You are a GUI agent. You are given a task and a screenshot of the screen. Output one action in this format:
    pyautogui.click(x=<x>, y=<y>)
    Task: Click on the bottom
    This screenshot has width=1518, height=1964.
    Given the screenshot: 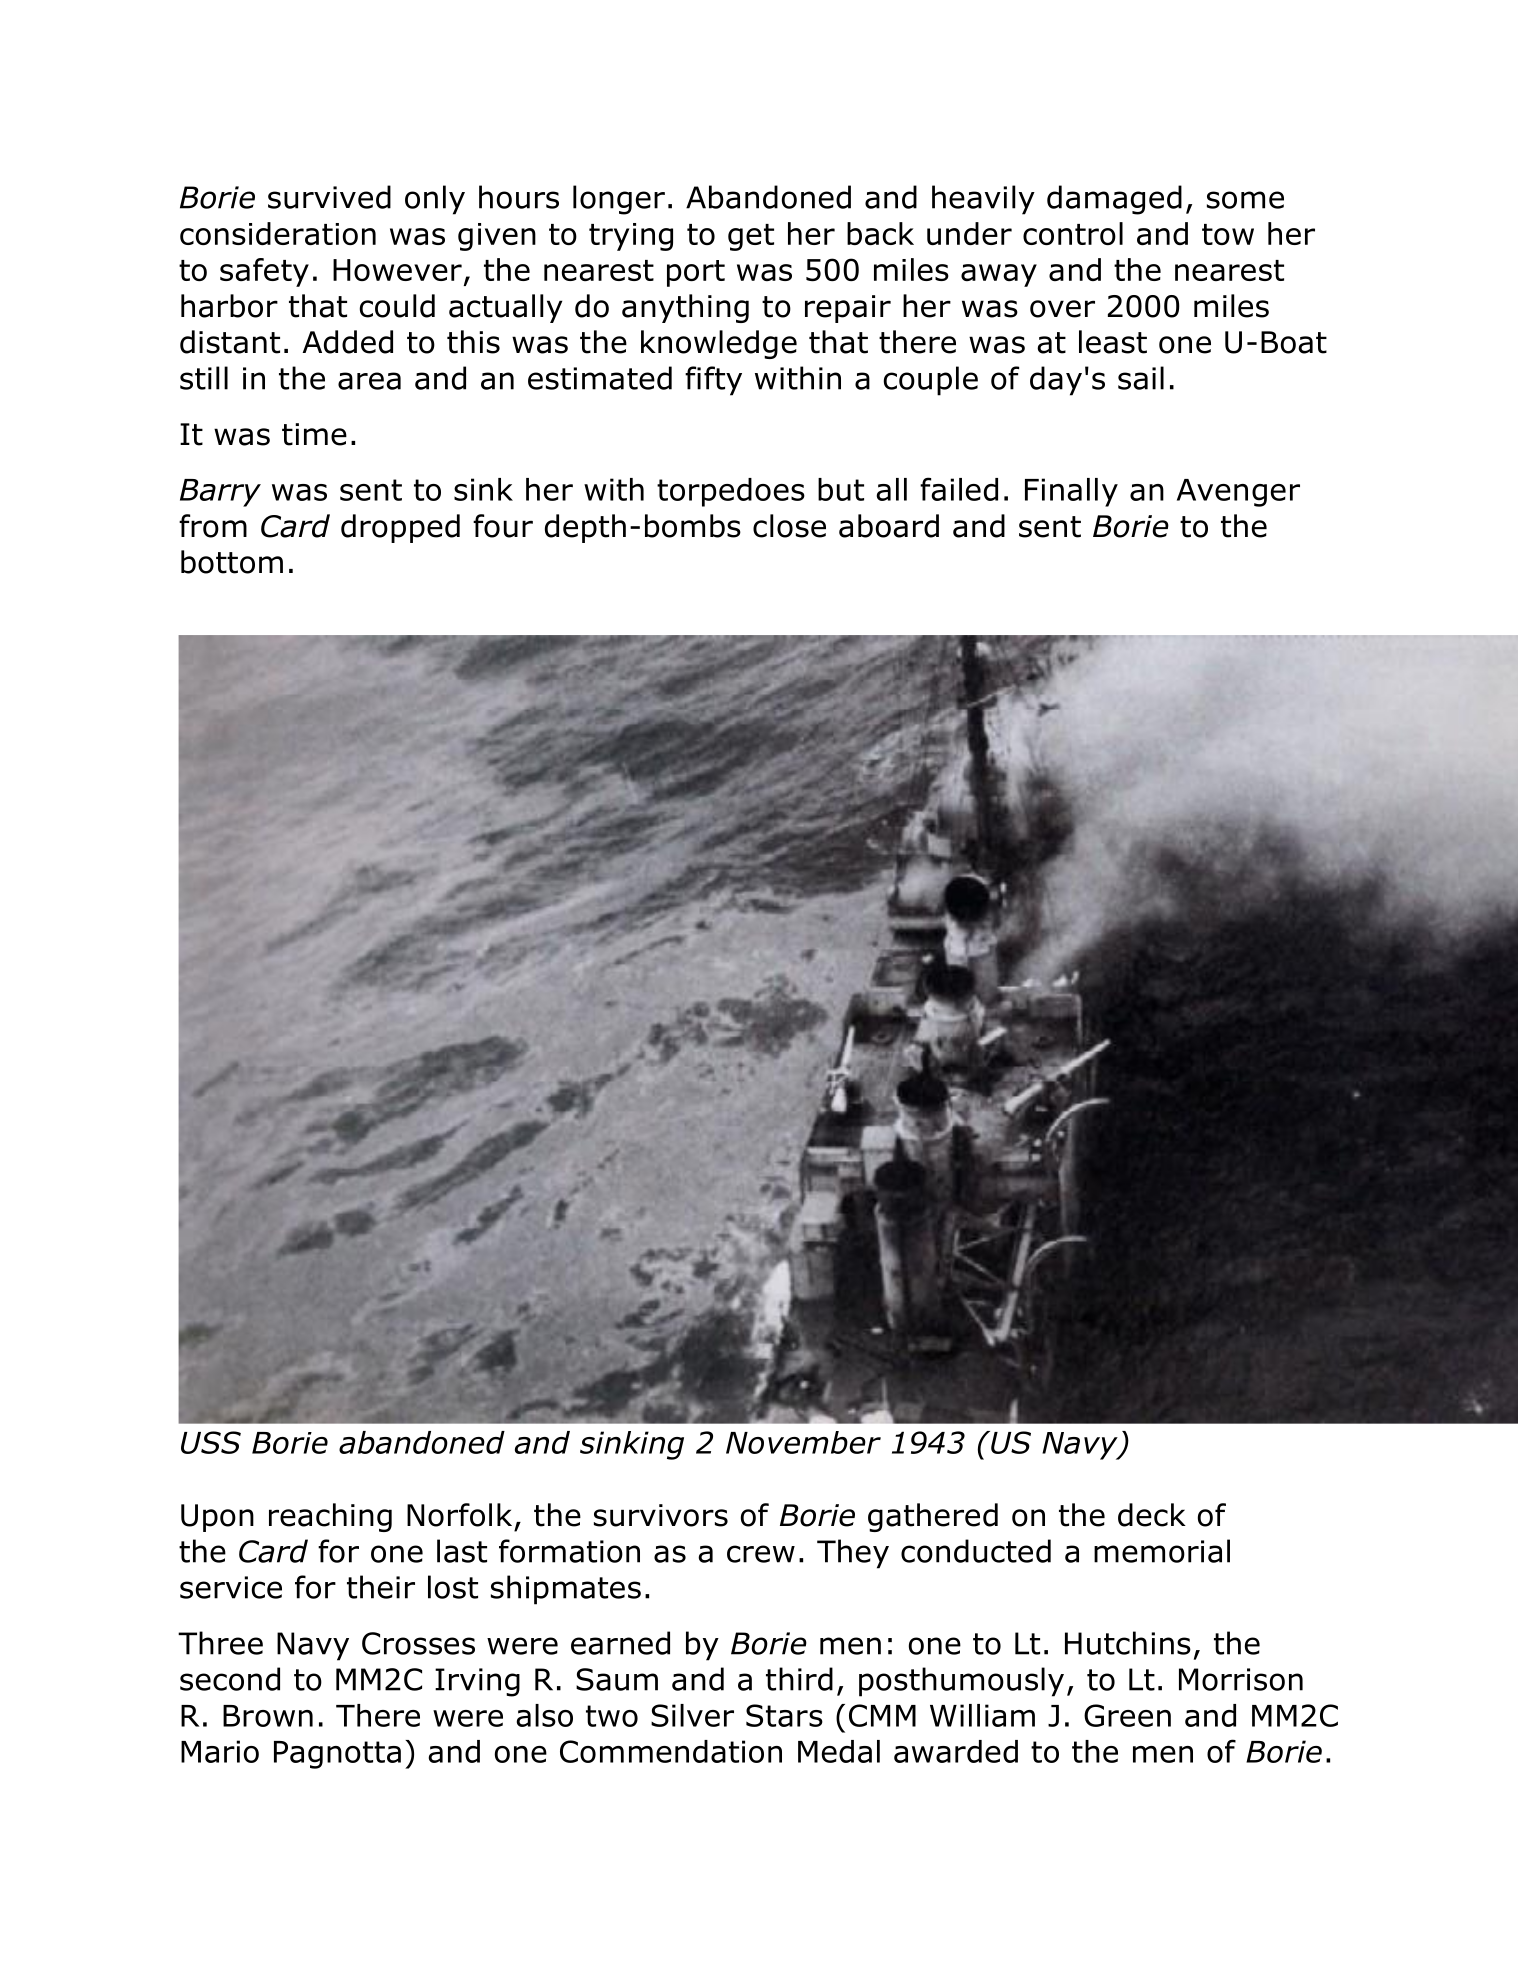 What is the action you would take?
    pyautogui.click(x=232, y=562)
